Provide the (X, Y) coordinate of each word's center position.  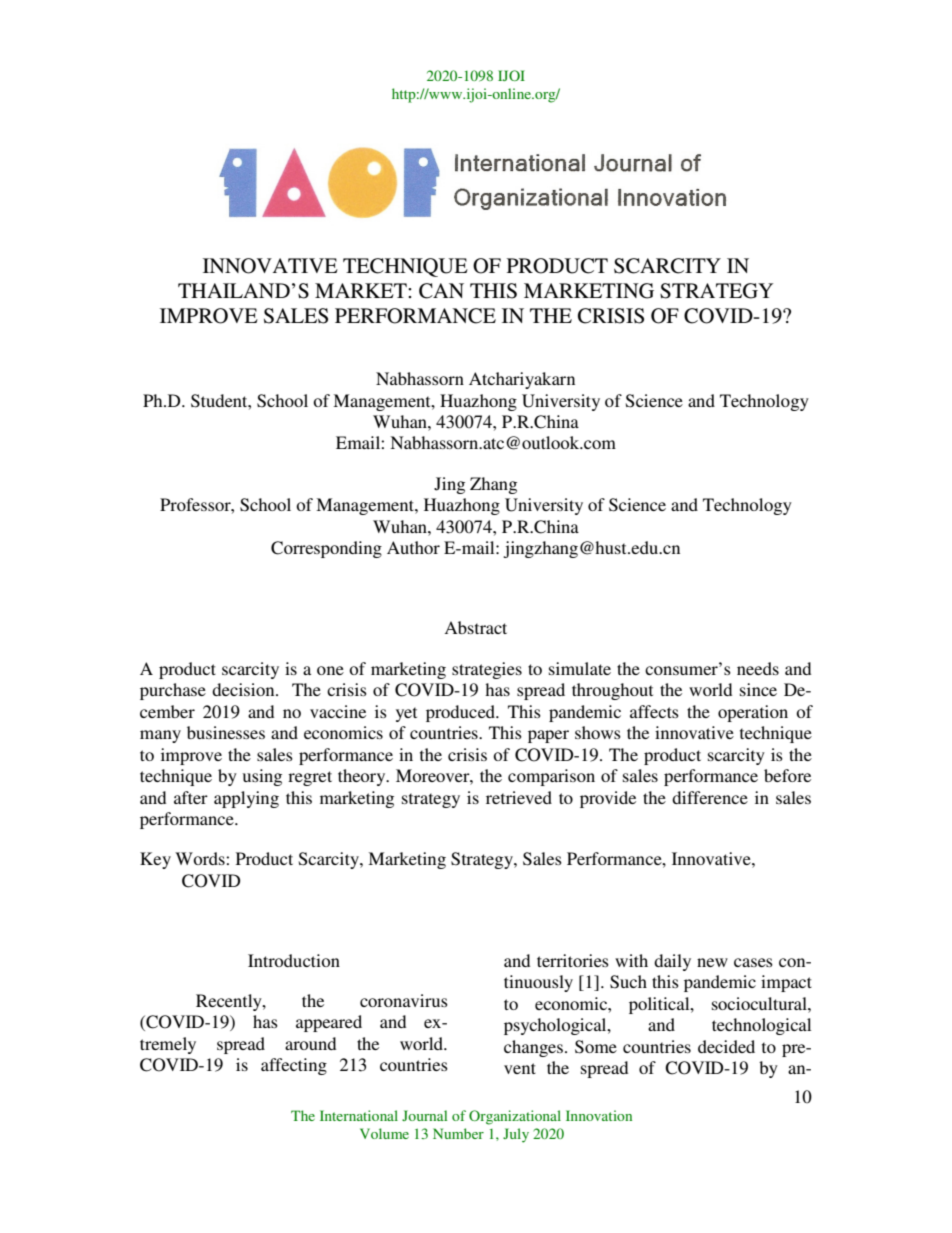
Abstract (475, 627)
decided (726, 1046)
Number (458, 1133)
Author (413, 547)
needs (758, 668)
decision (244, 689)
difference (710, 797)
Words (201, 858)
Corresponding (326, 549)
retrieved (519, 797)
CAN (441, 291)
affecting (294, 1066)
